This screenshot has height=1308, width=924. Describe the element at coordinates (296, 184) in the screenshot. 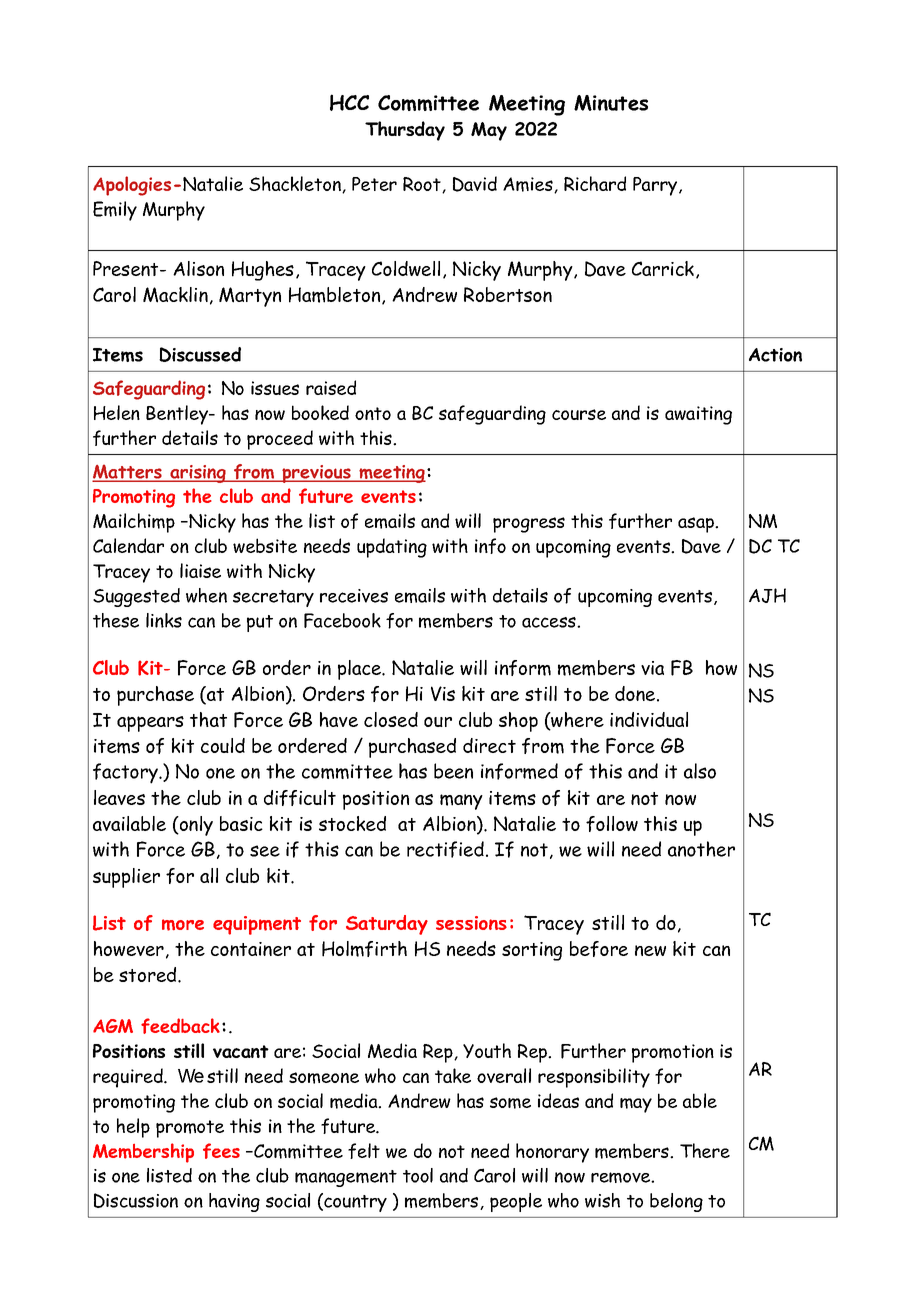

I see `Shackleton` at that location.
